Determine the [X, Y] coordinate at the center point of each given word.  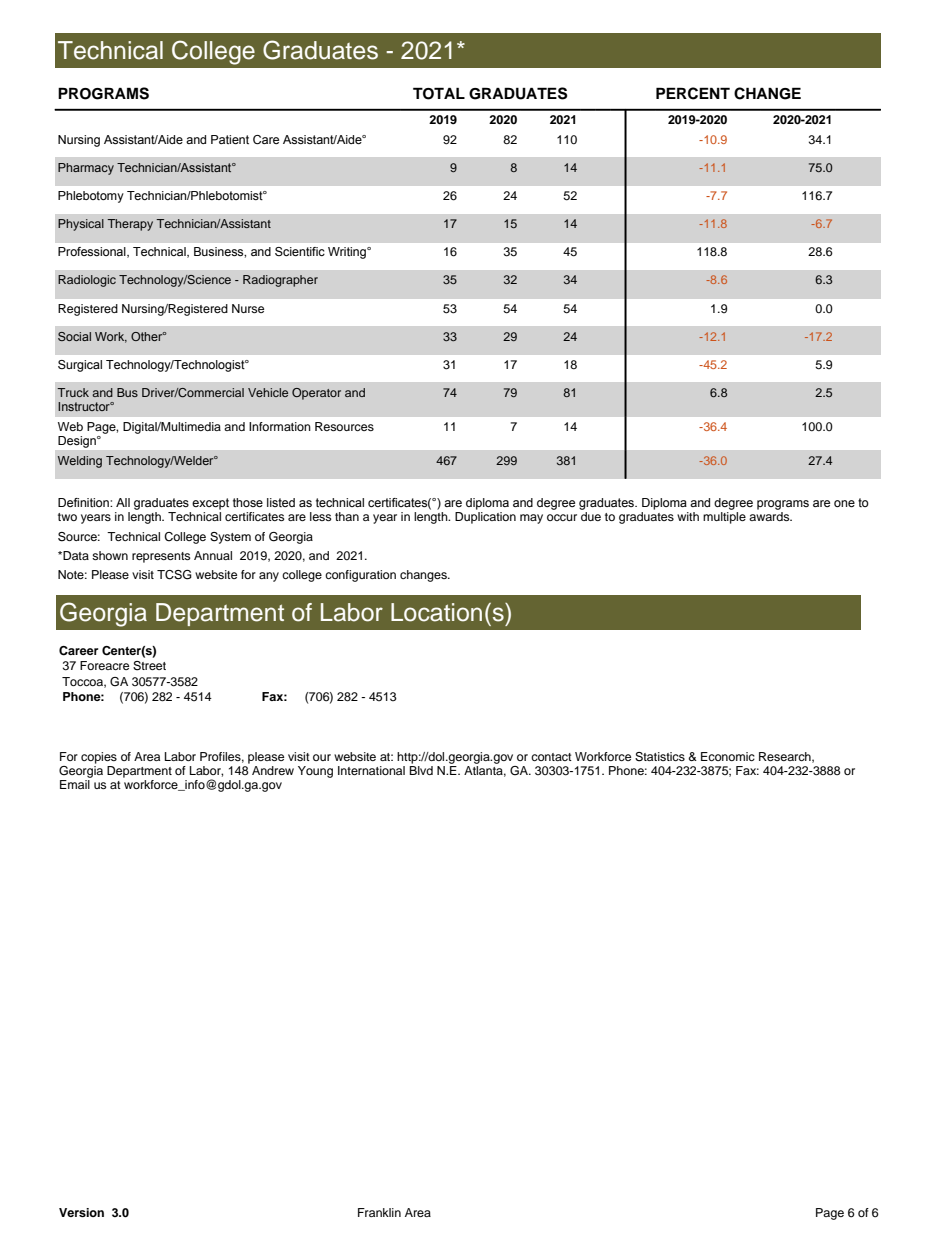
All [123, 502]
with [688, 516]
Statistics [660, 757]
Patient [230, 139]
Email [76, 783]
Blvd [421, 769]
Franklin [379, 1212]
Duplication [485, 518]
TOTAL [439, 93]
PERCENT [693, 93]
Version [81, 1212]
